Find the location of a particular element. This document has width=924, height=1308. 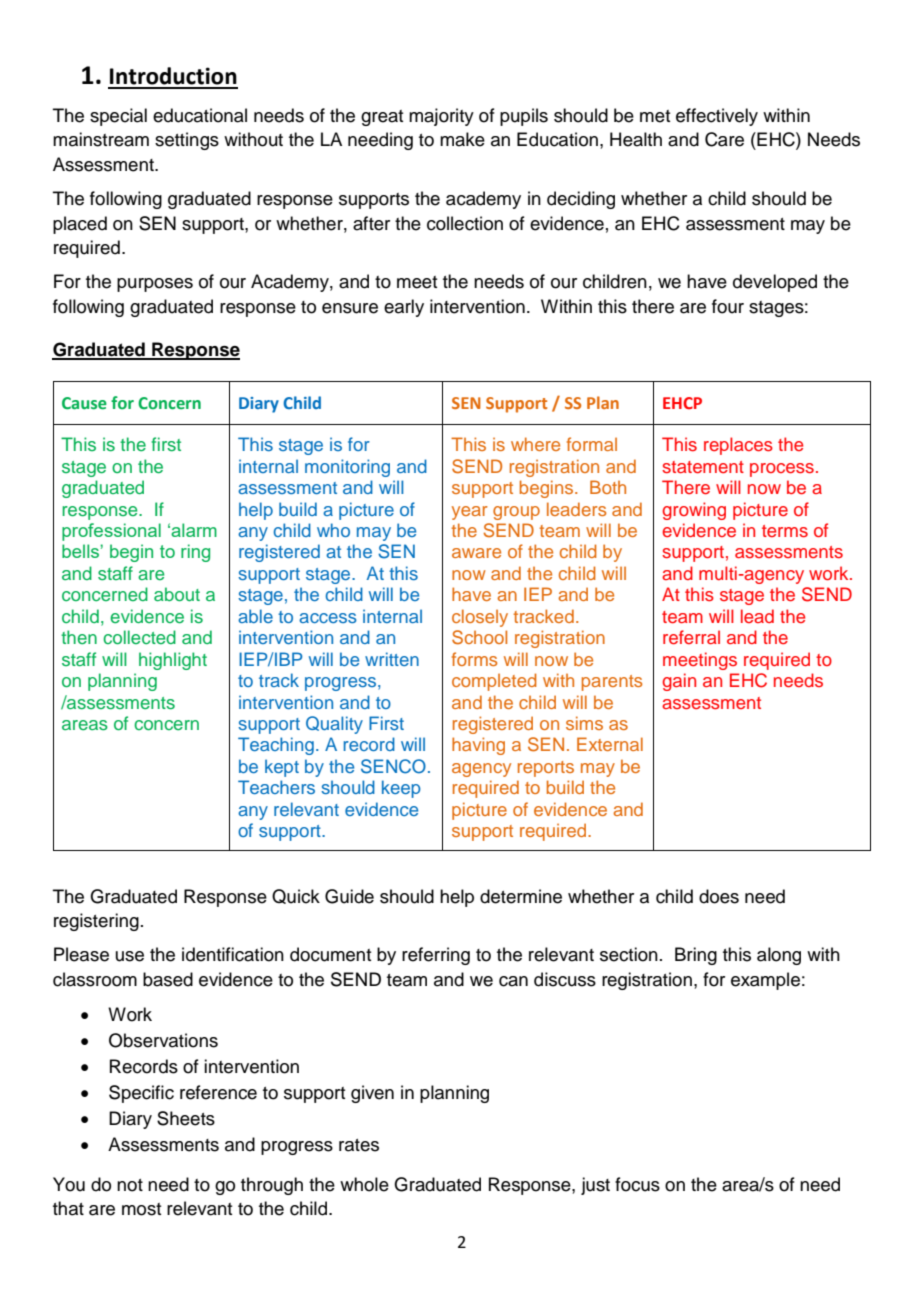

year is located at coordinates (470, 513).
